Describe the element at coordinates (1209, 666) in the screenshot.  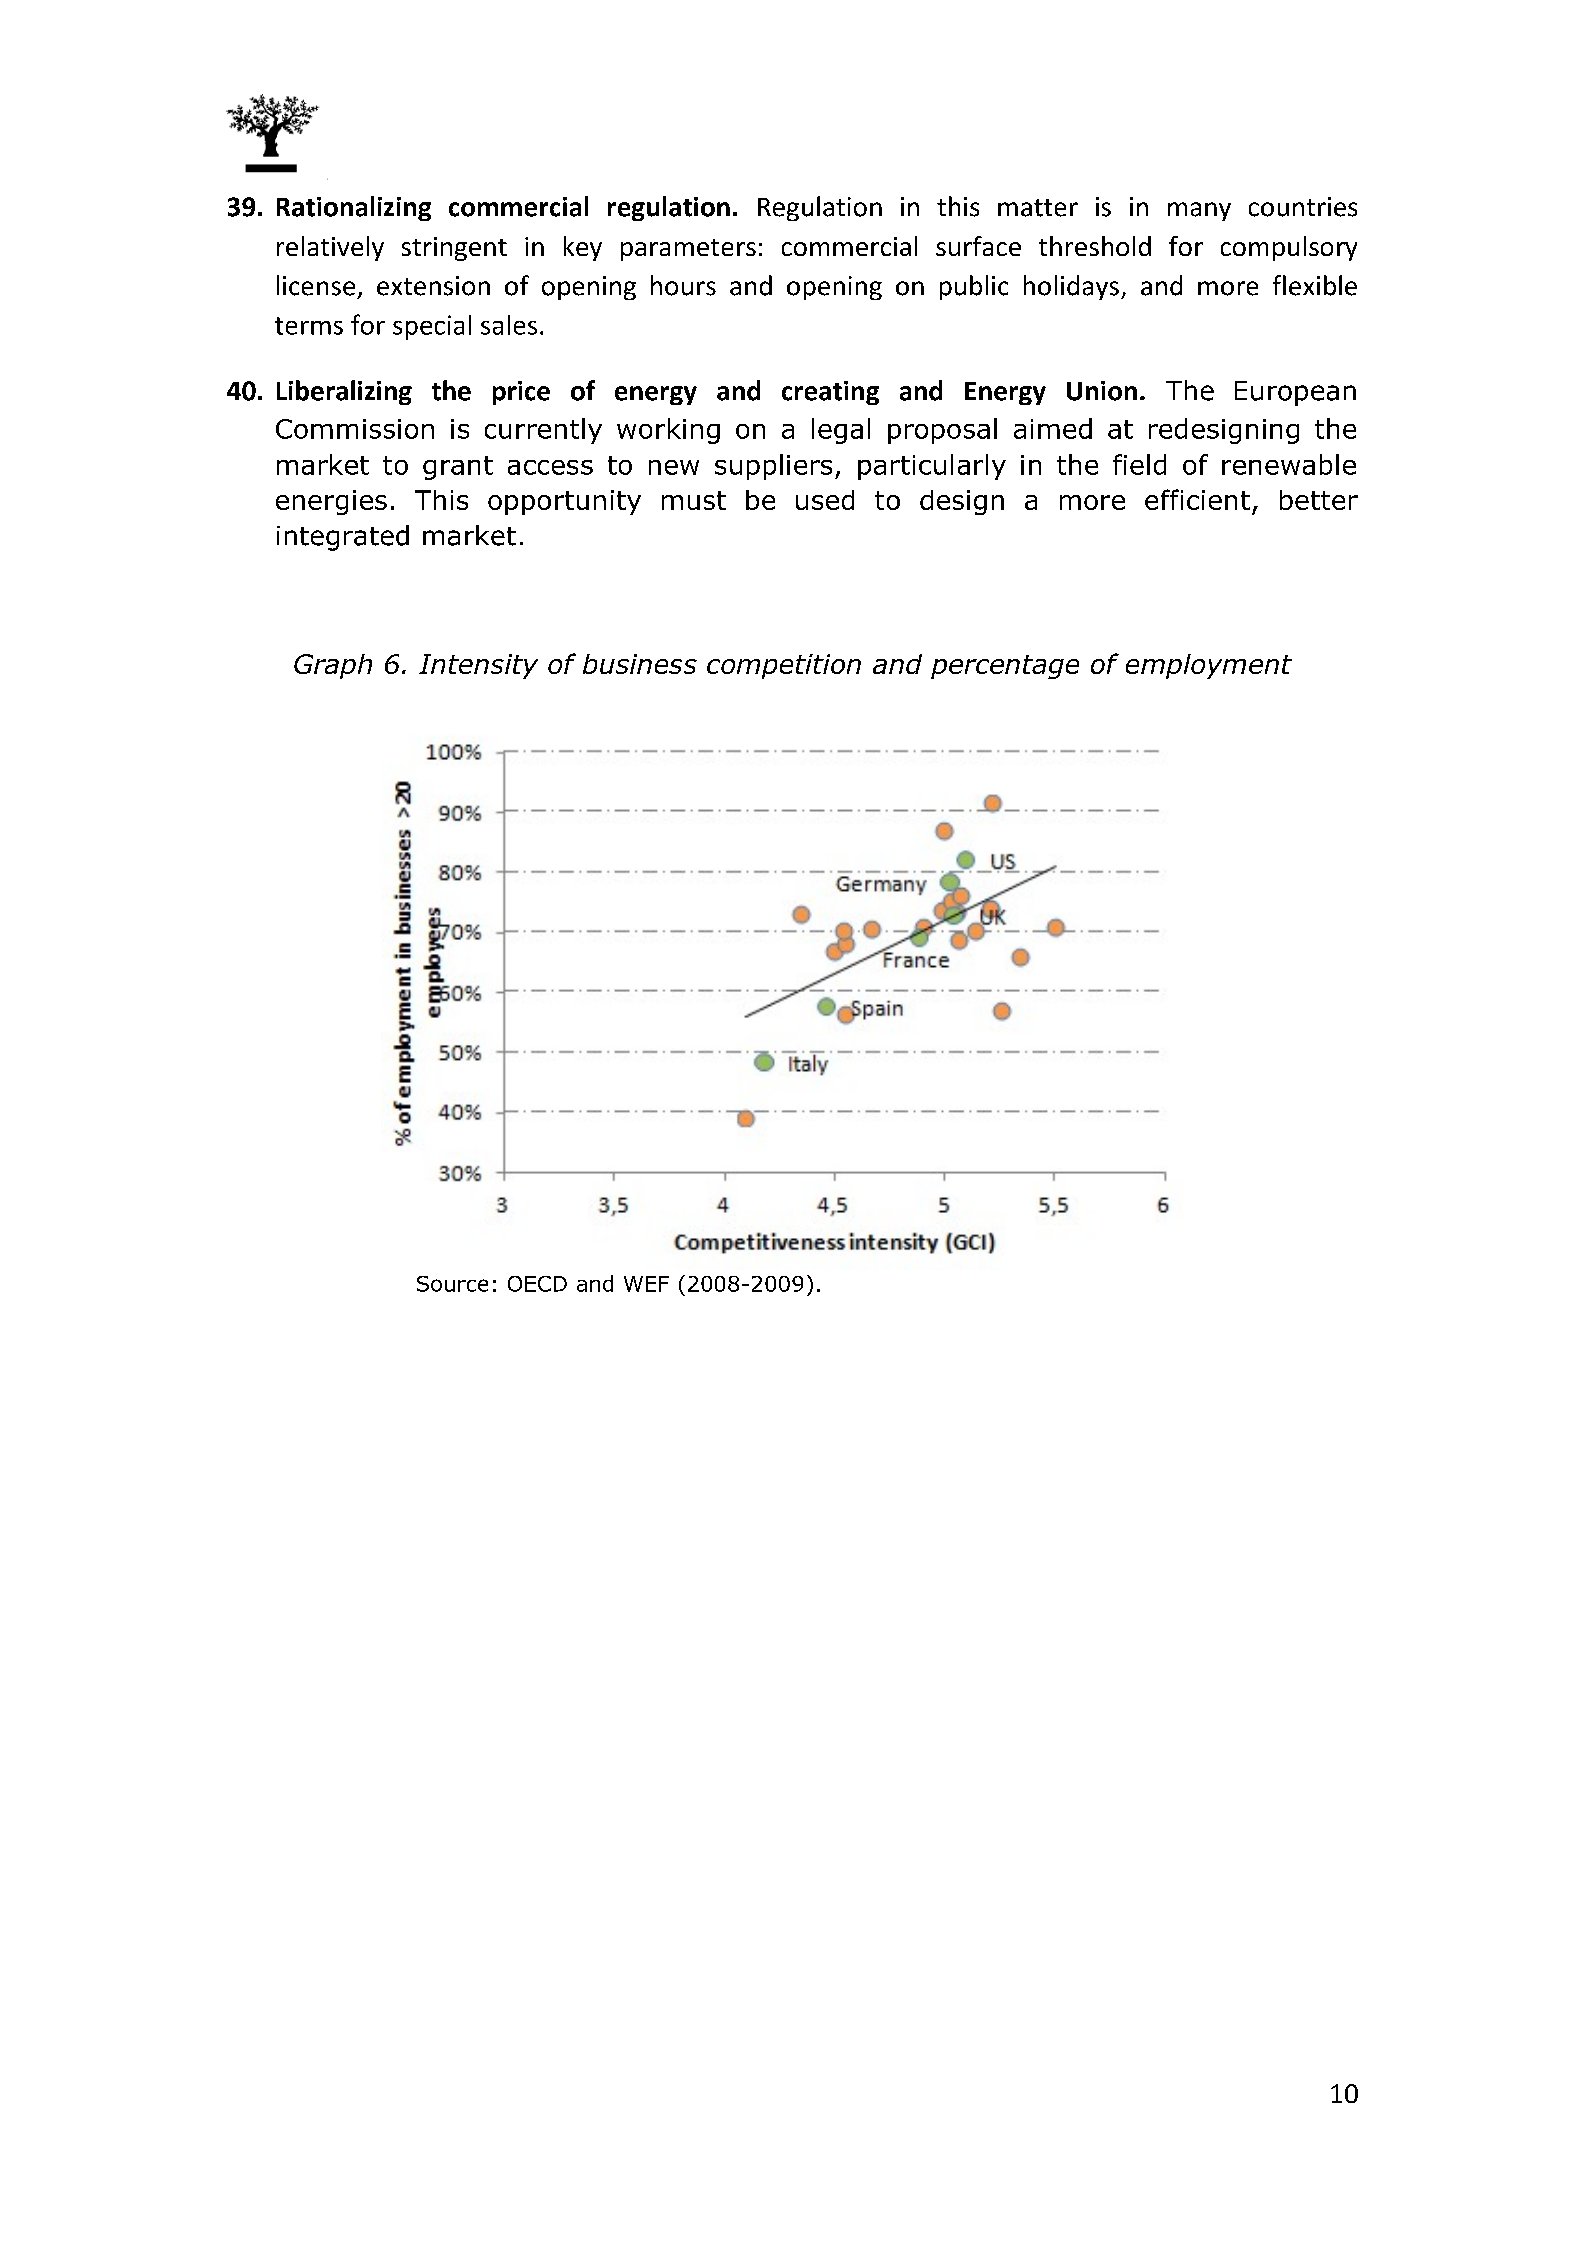
I see `employment` at that location.
